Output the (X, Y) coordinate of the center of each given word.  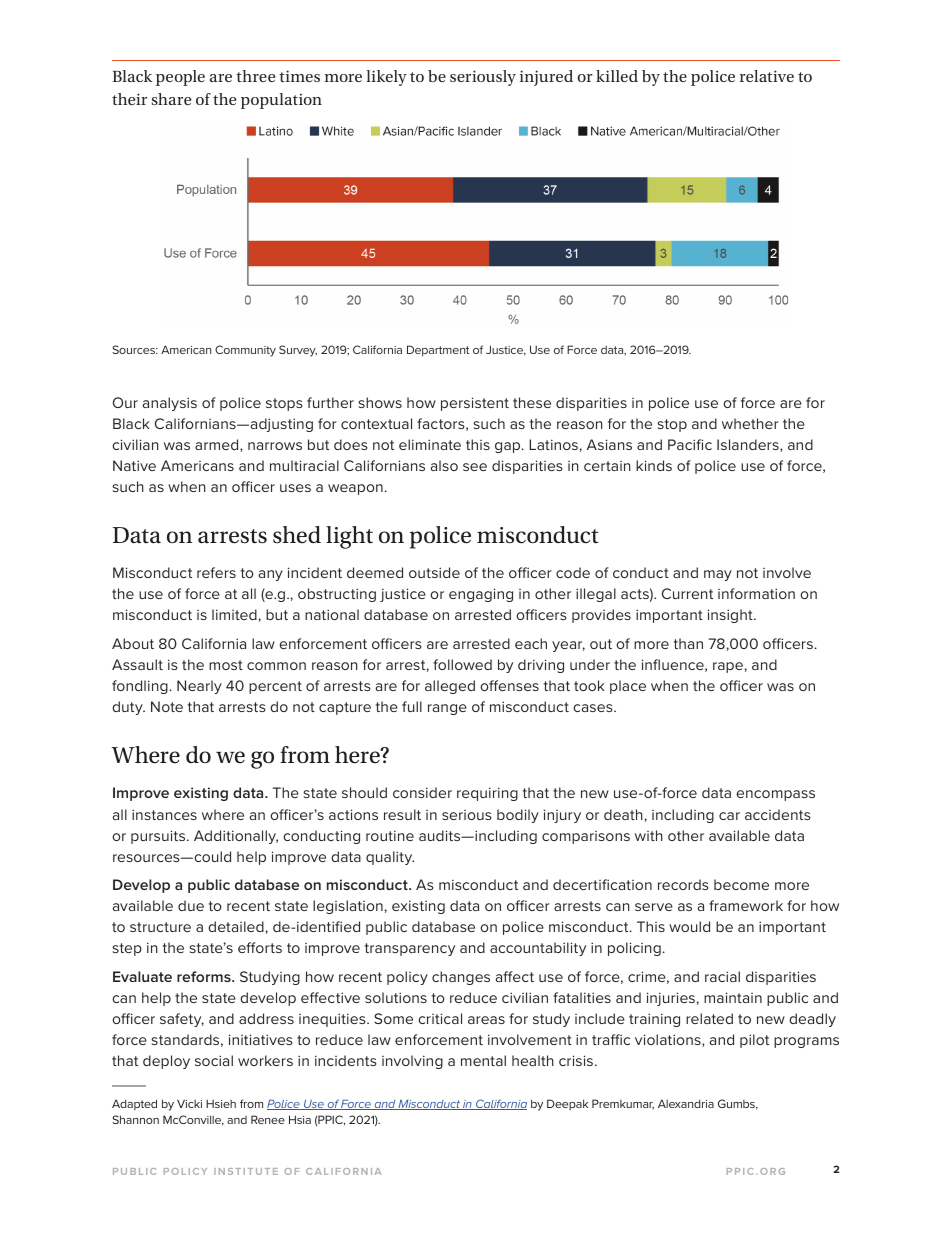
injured (546, 78)
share (171, 99)
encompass (775, 795)
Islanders (749, 445)
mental (483, 1060)
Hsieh (221, 1103)
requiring (487, 794)
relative (767, 76)
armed (218, 445)
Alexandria (686, 1103)
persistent (475, 404)
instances (164, 814)
